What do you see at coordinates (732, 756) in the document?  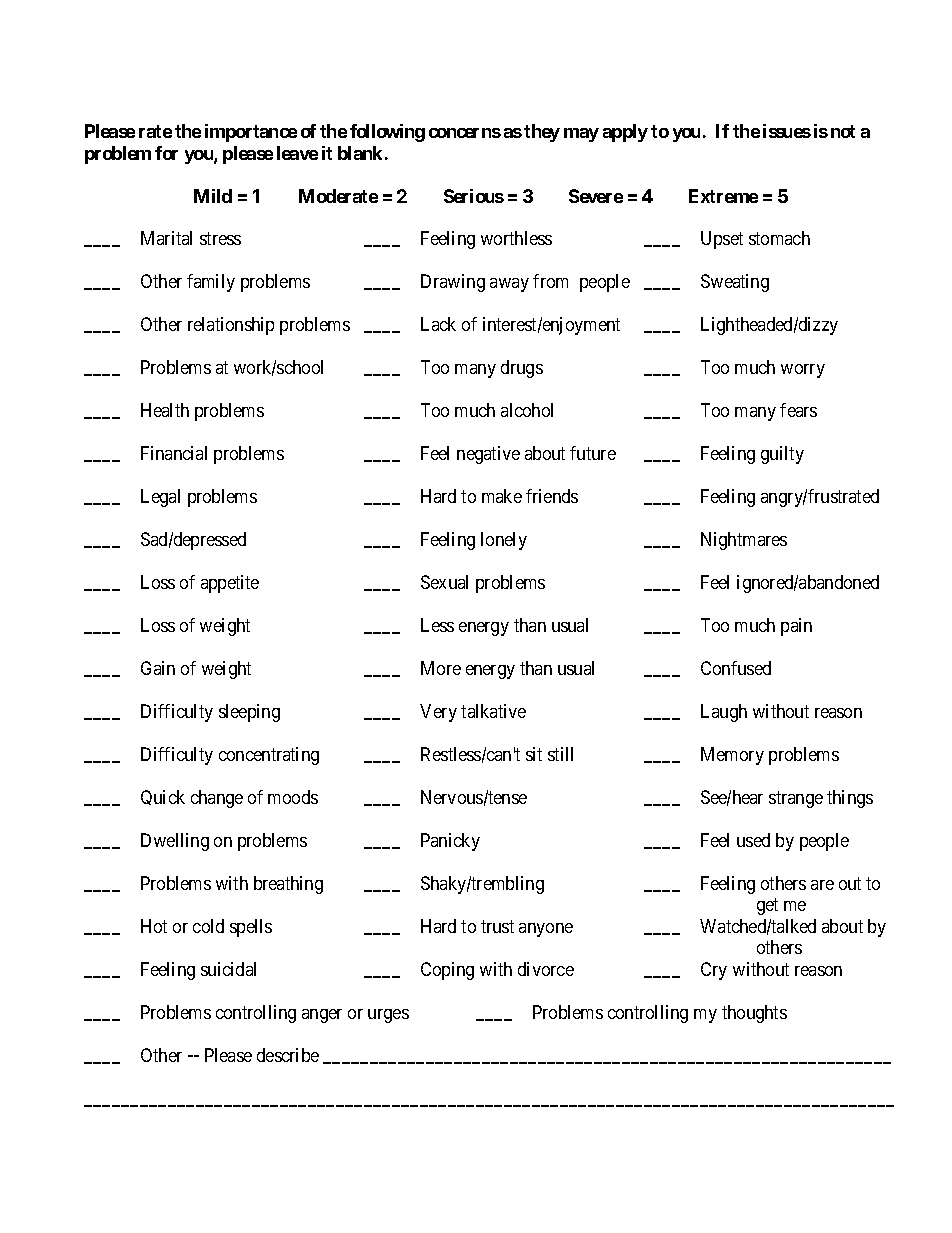 I see `Memory` at bounding box center [732, 756].
